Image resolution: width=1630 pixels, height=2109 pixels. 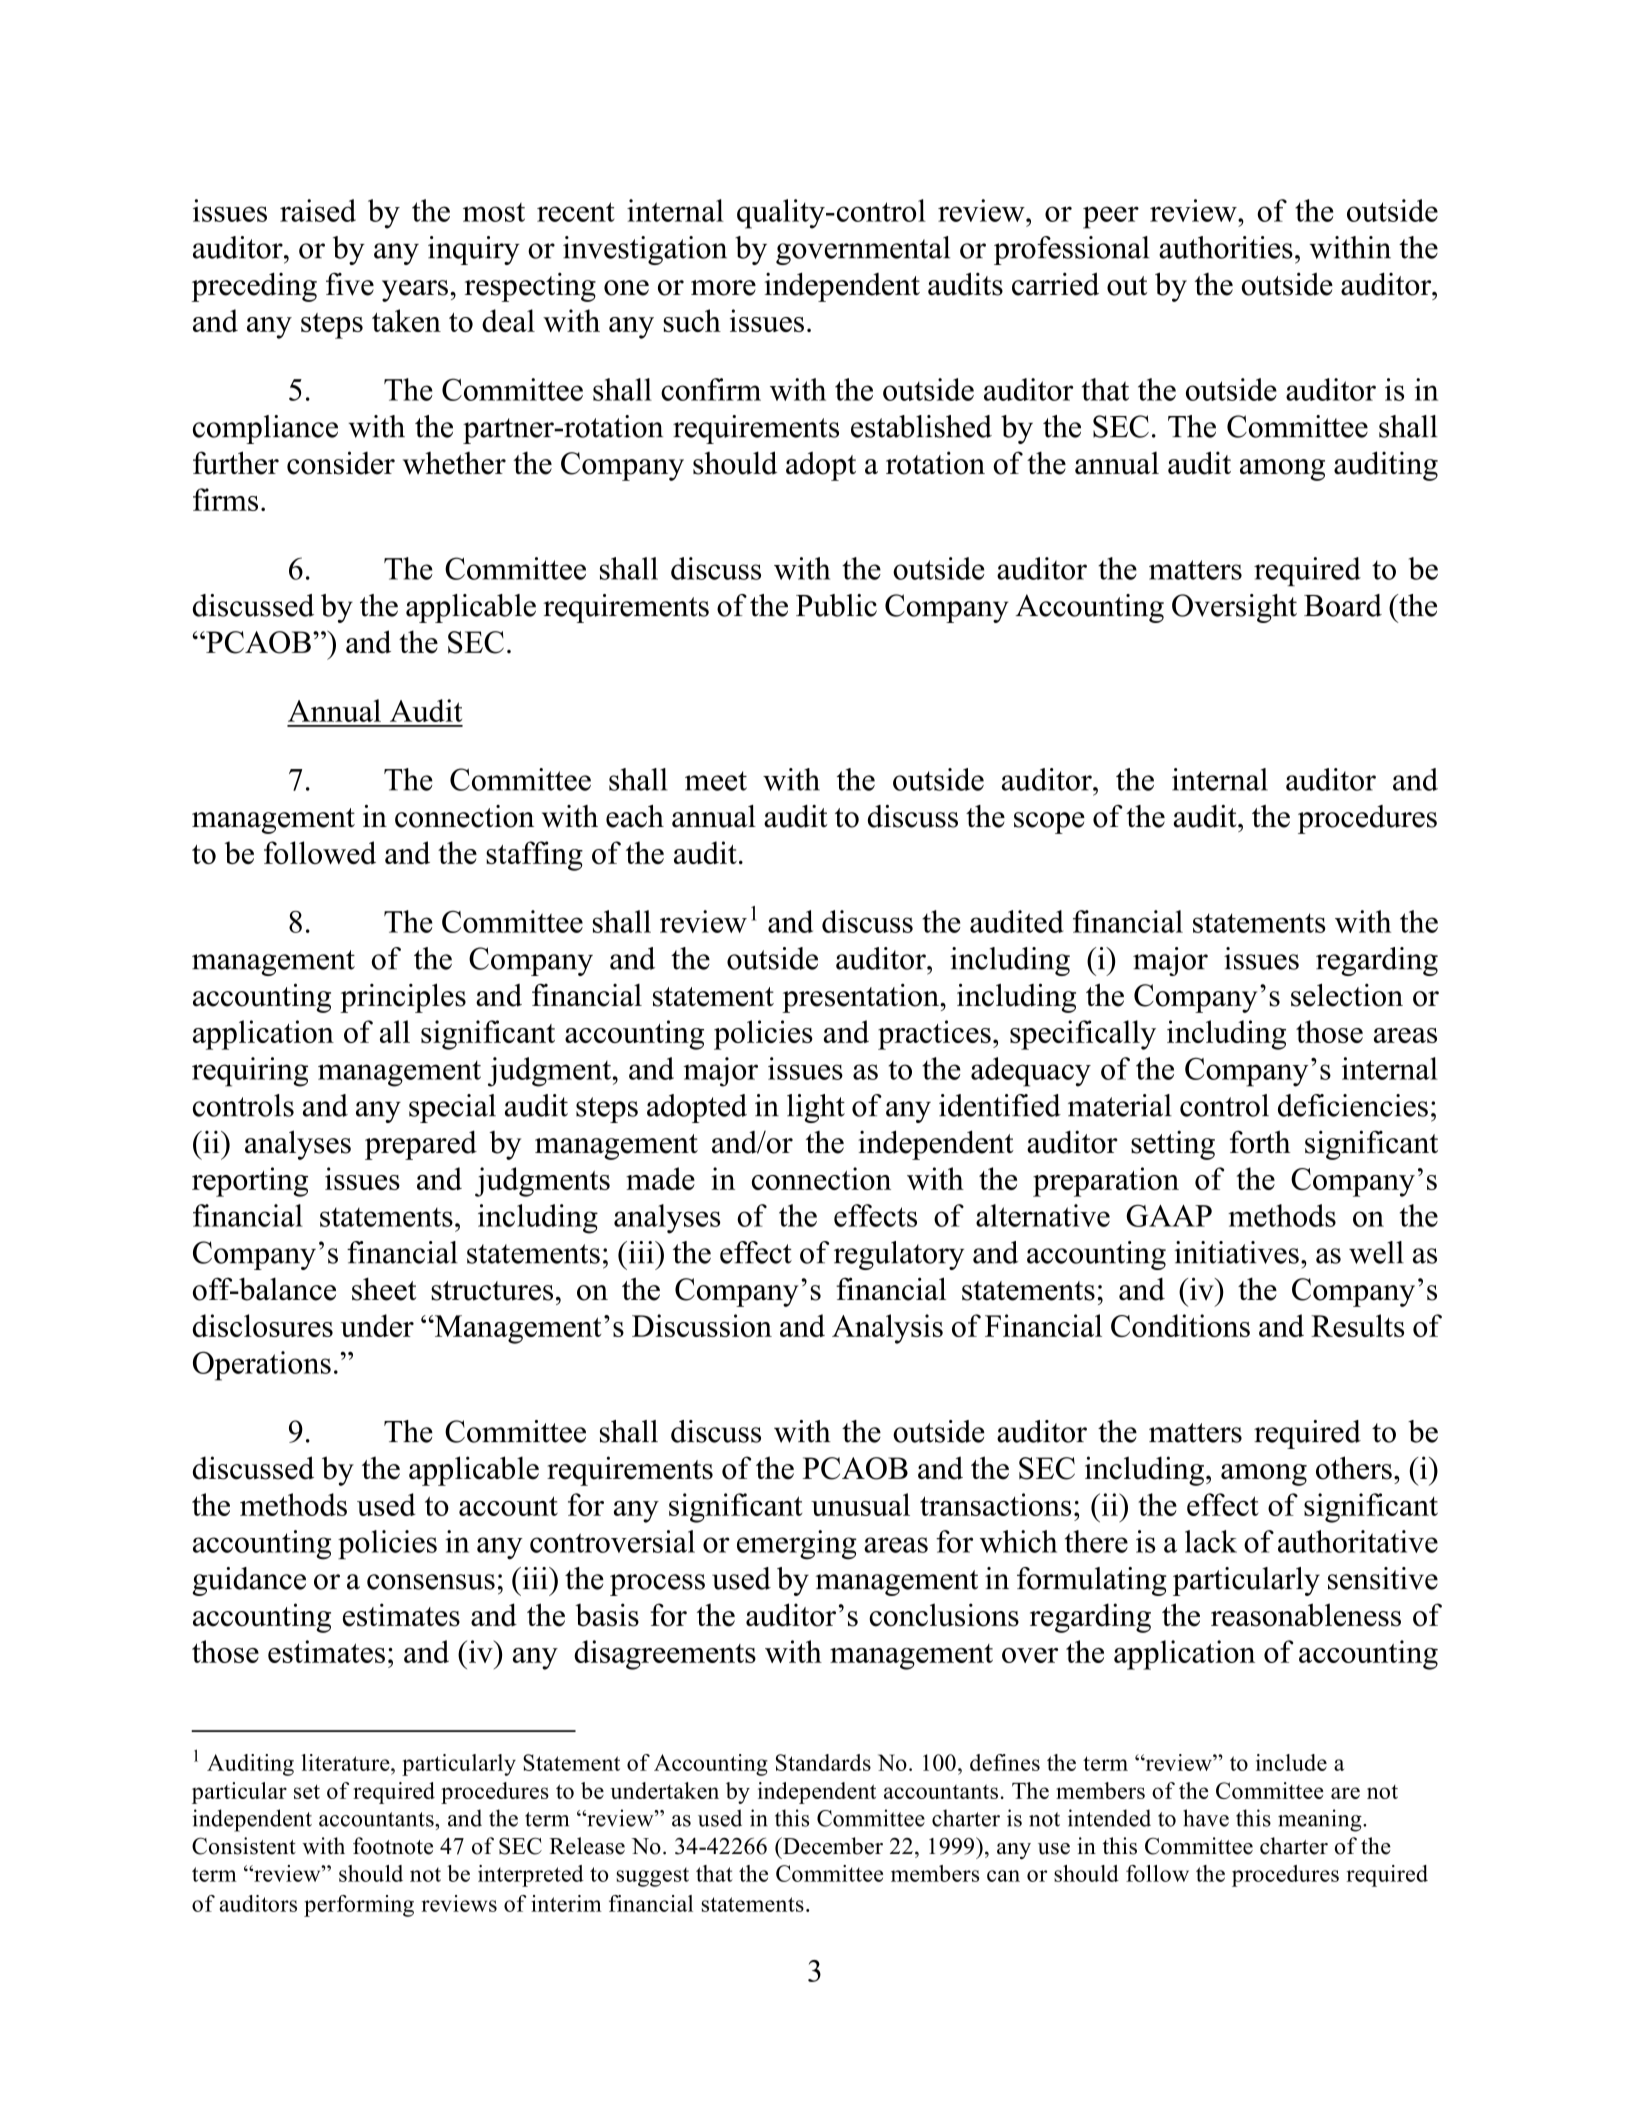 What do you see at coordinates (816, 1108) in the screenshot?
I see `light` at bounding box center [816, 1108].
